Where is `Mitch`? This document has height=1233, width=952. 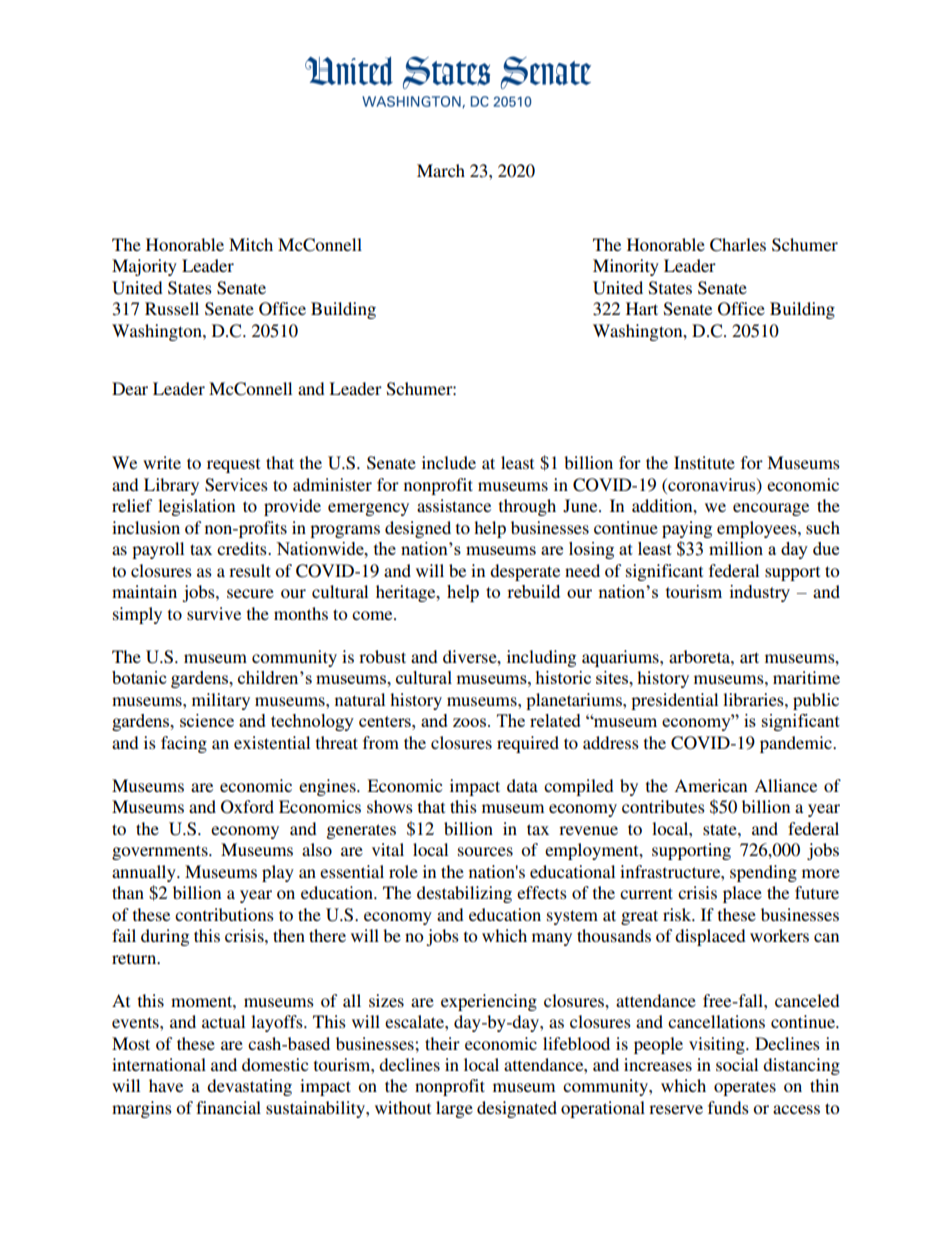
Mitch is located at coordinates (251, 244).
